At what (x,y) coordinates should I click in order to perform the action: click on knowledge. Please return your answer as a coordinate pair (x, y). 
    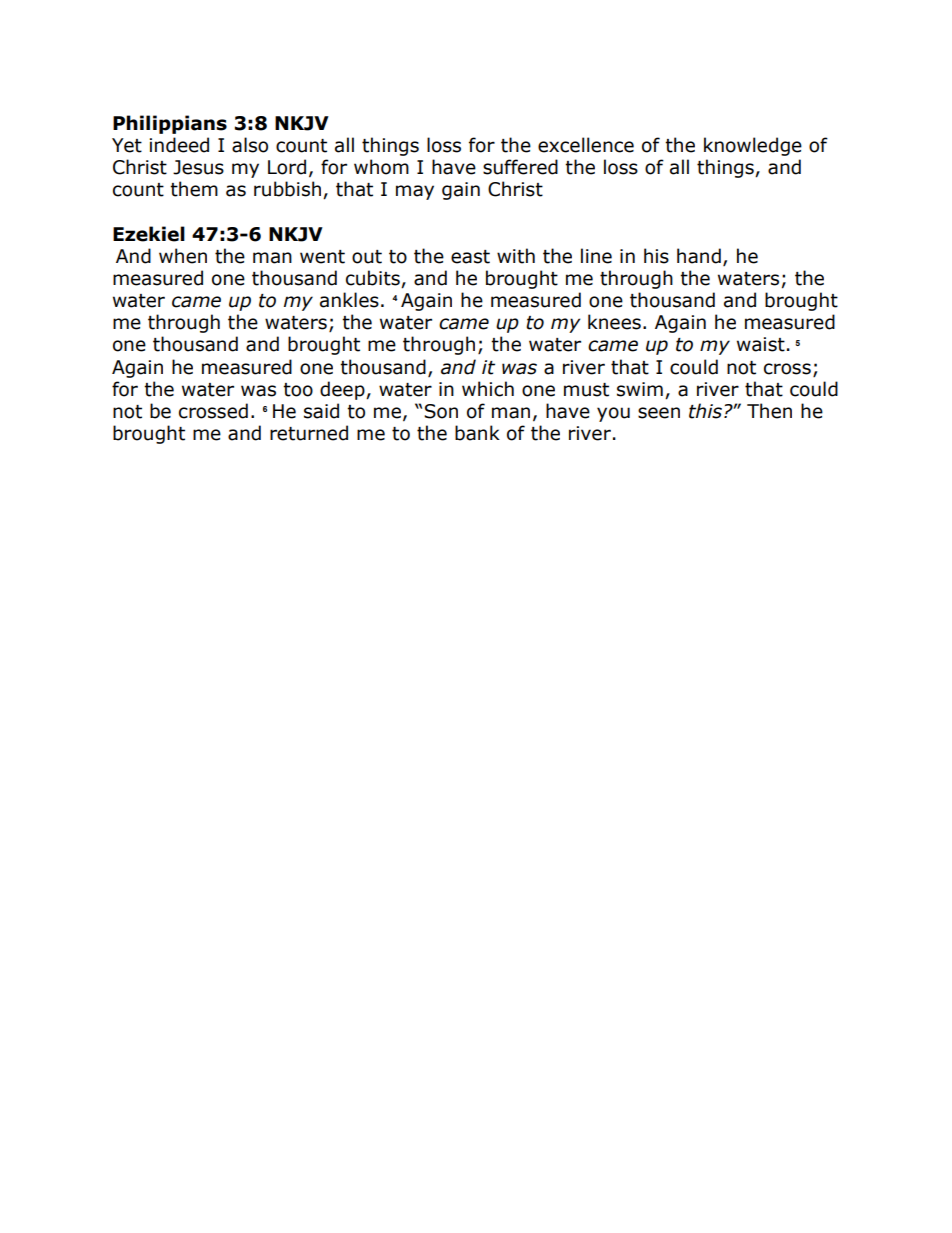
    Looking at the image, I should click on (753, 146).
